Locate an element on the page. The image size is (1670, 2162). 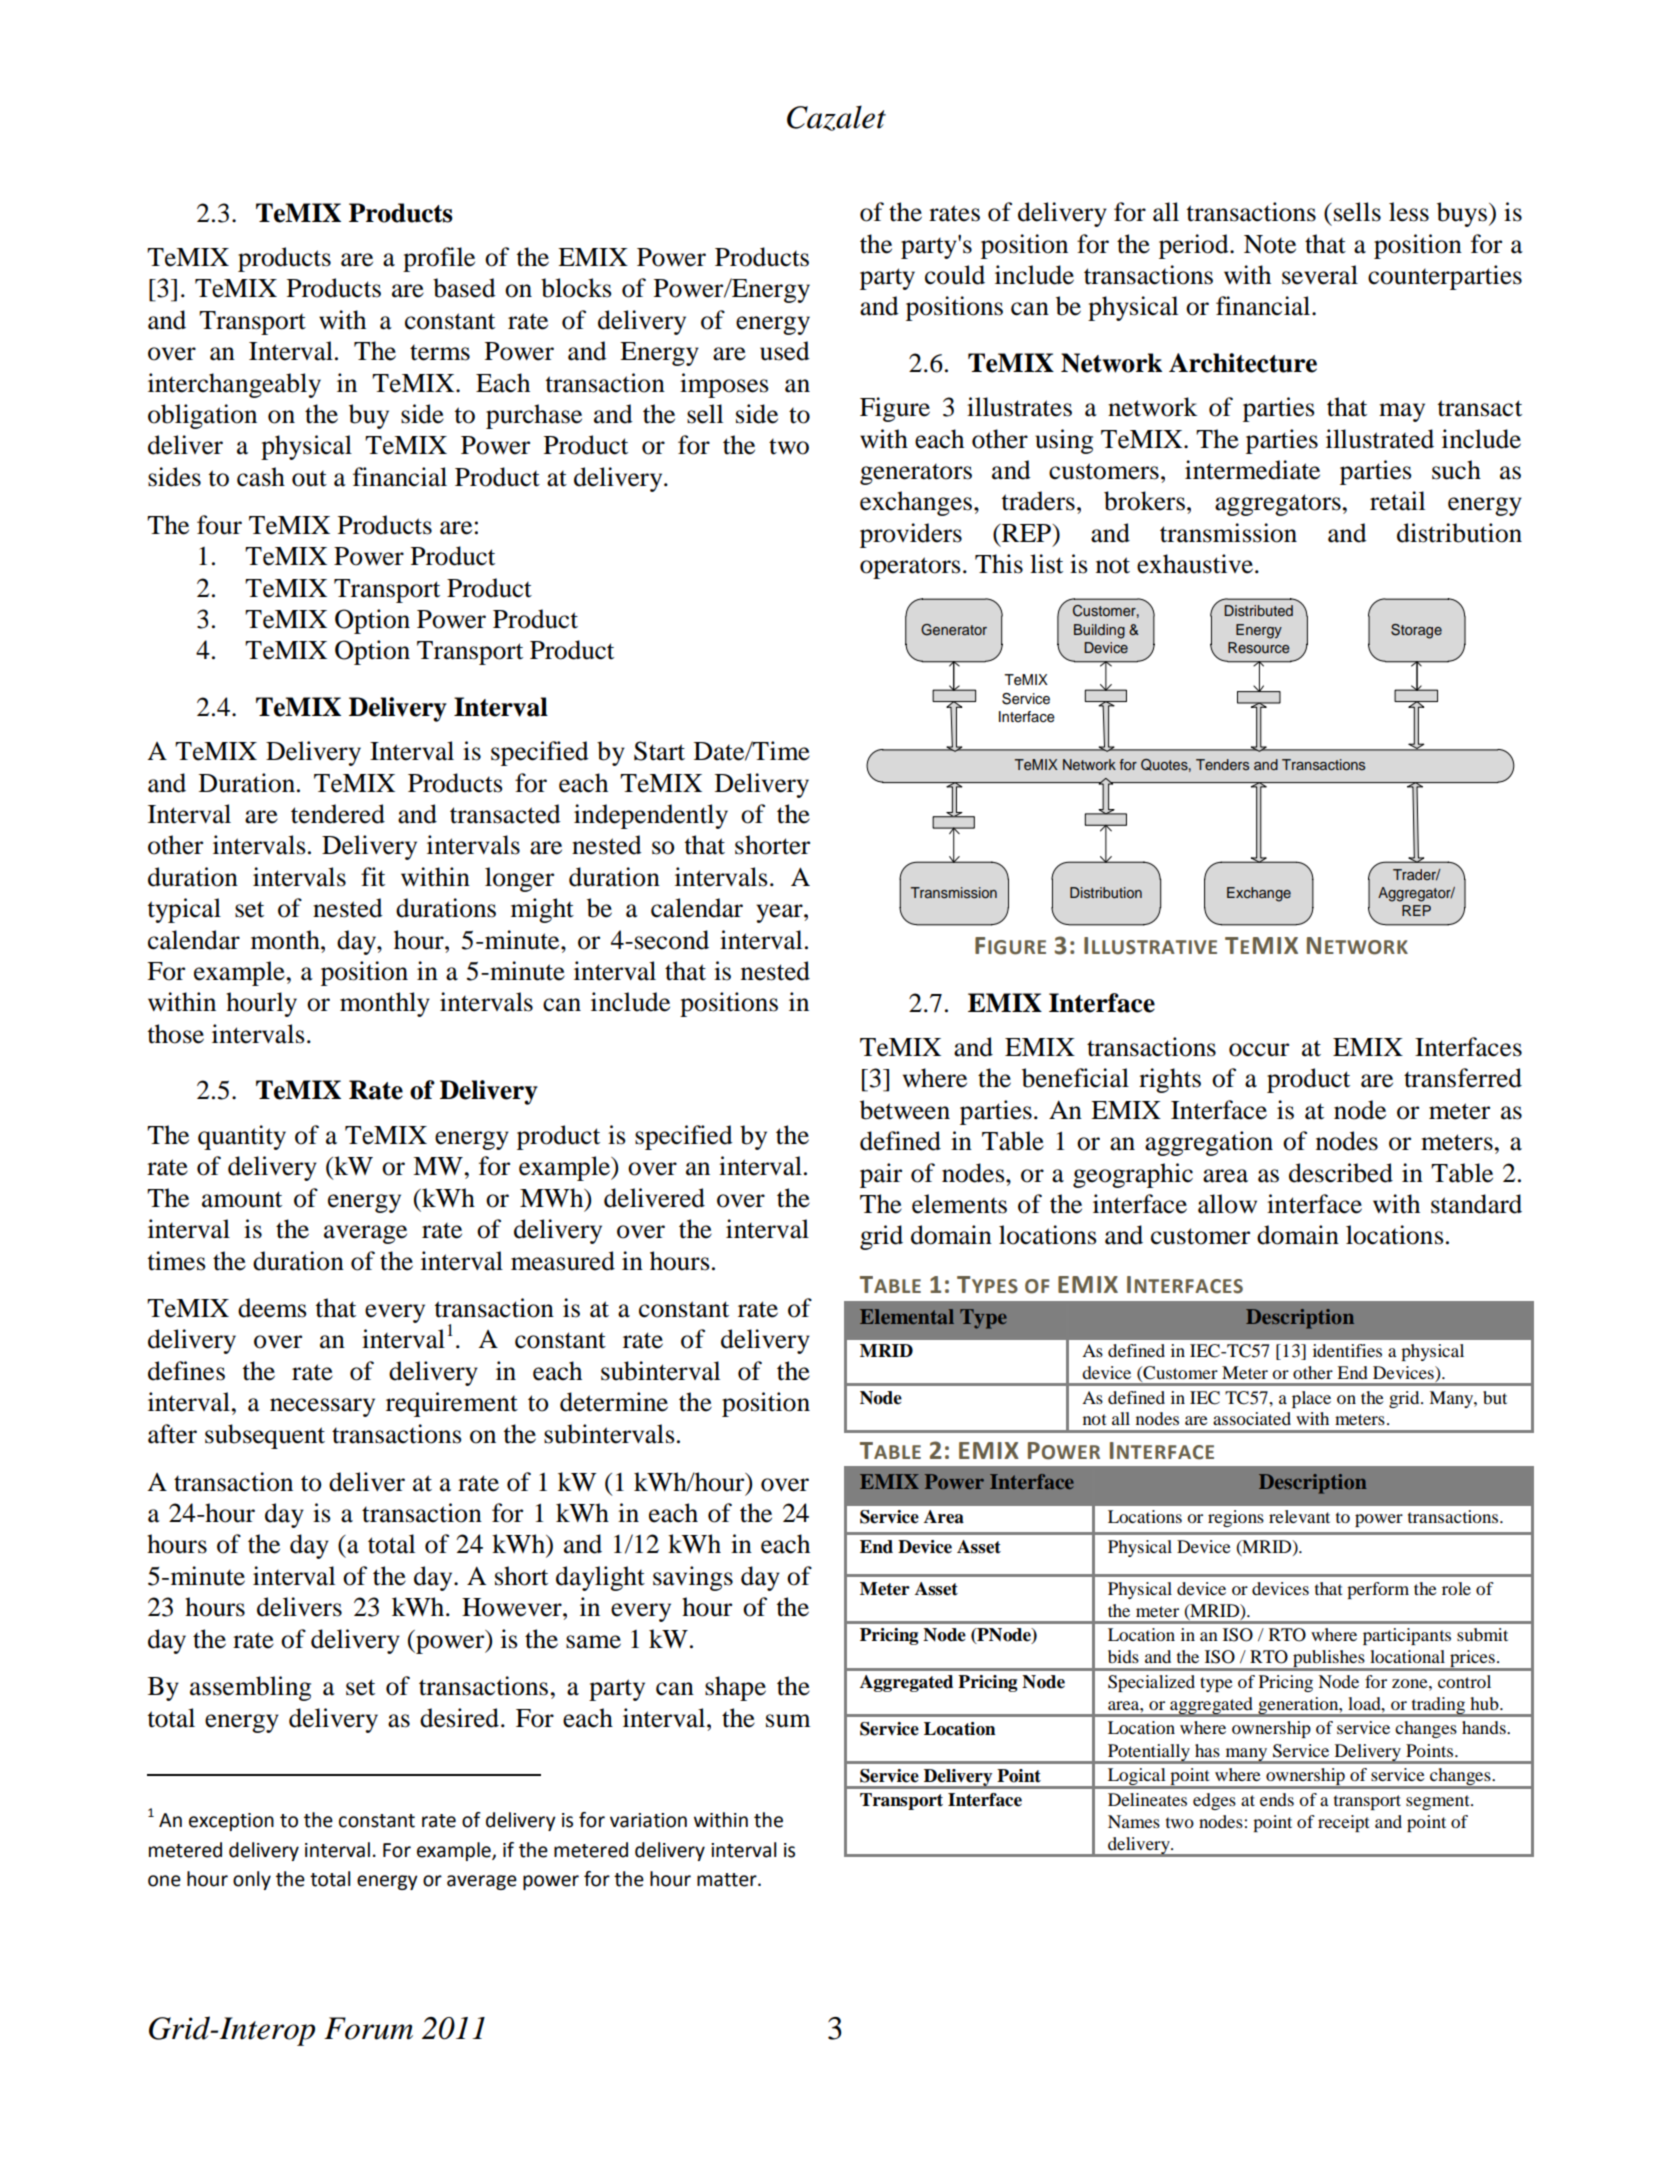
quantity is located at coordinates (242, 1137).
